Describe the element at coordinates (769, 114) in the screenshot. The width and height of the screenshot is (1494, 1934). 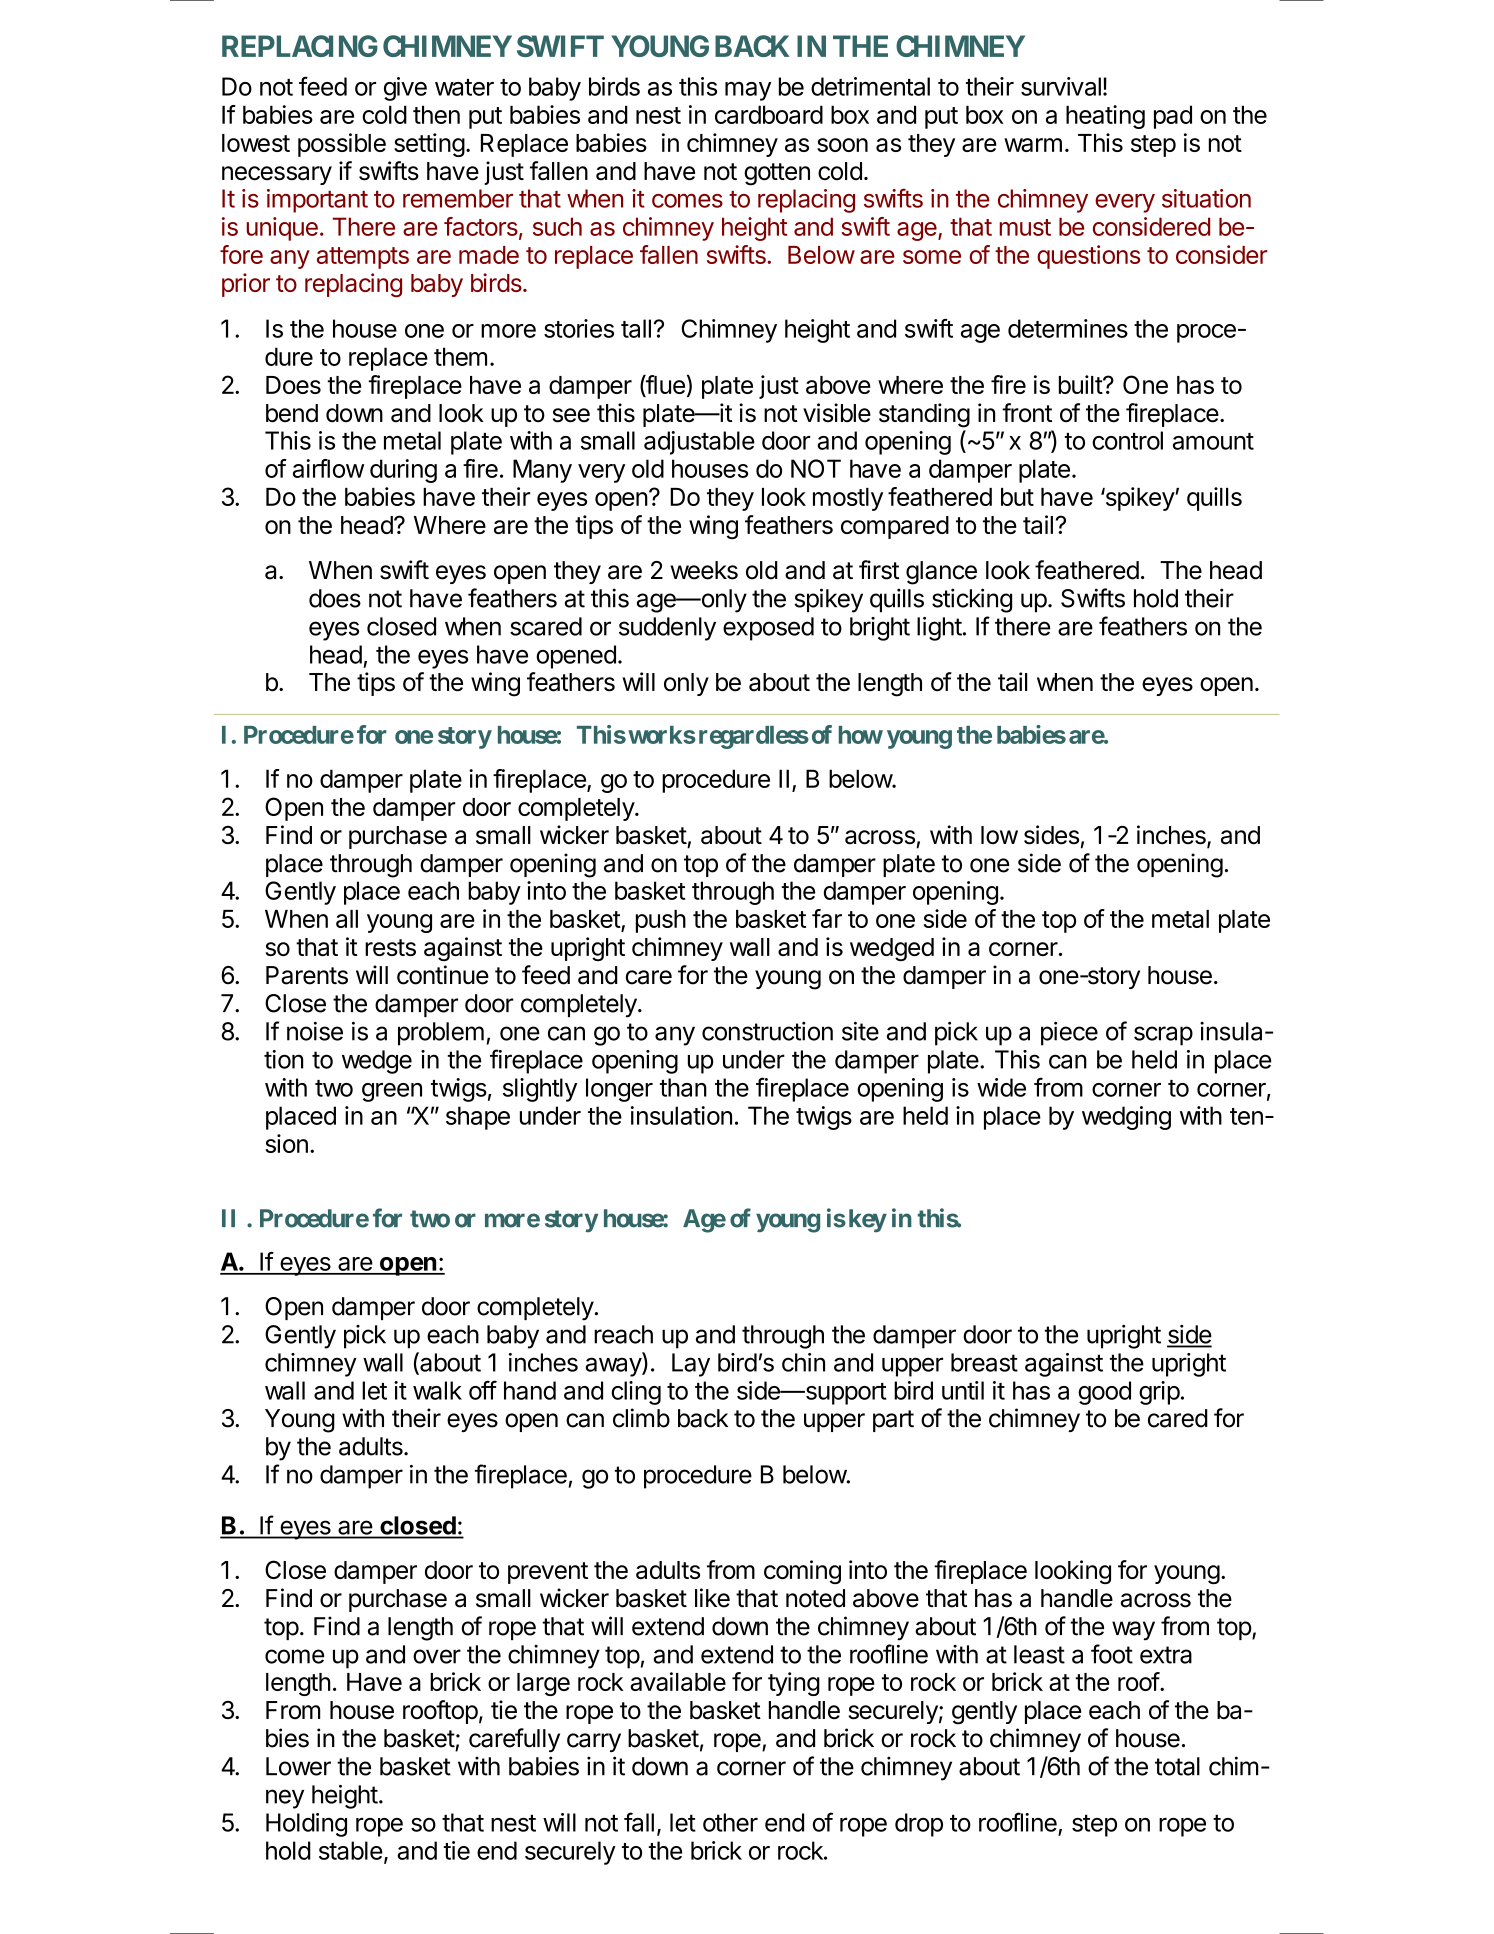
I see `cardboard` at that location.
